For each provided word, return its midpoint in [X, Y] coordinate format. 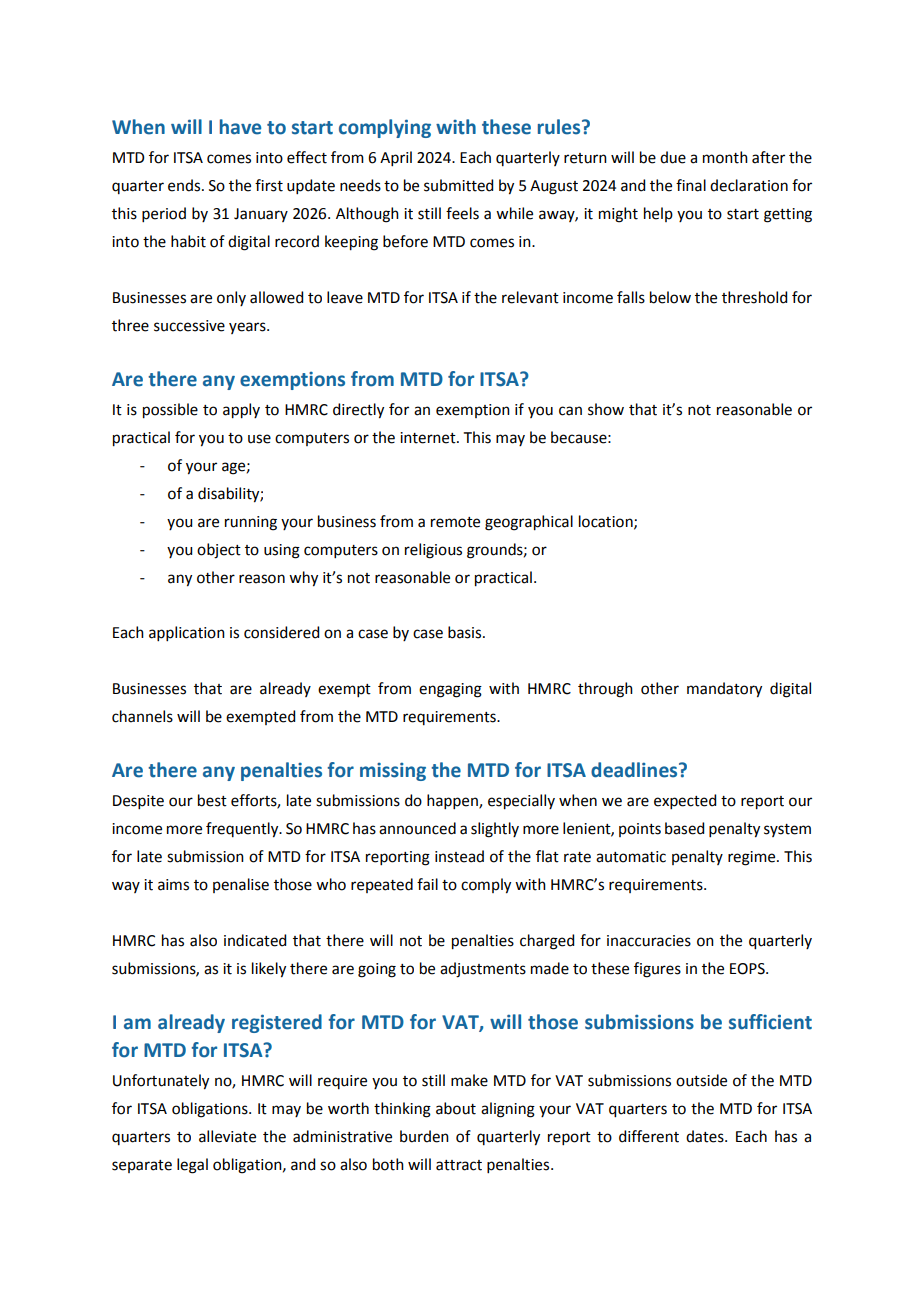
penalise [241, 885]
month [725, 157]
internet [429, 438]
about [456, 1108]
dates [706, 1136]
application [187, 633]
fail [427, 884]
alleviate [227, 1136]
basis [466, 632]
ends [185, 185]
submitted [458, 185]
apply [241, 411]
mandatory [724, 690]
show [606, 409]
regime [753, 858]
